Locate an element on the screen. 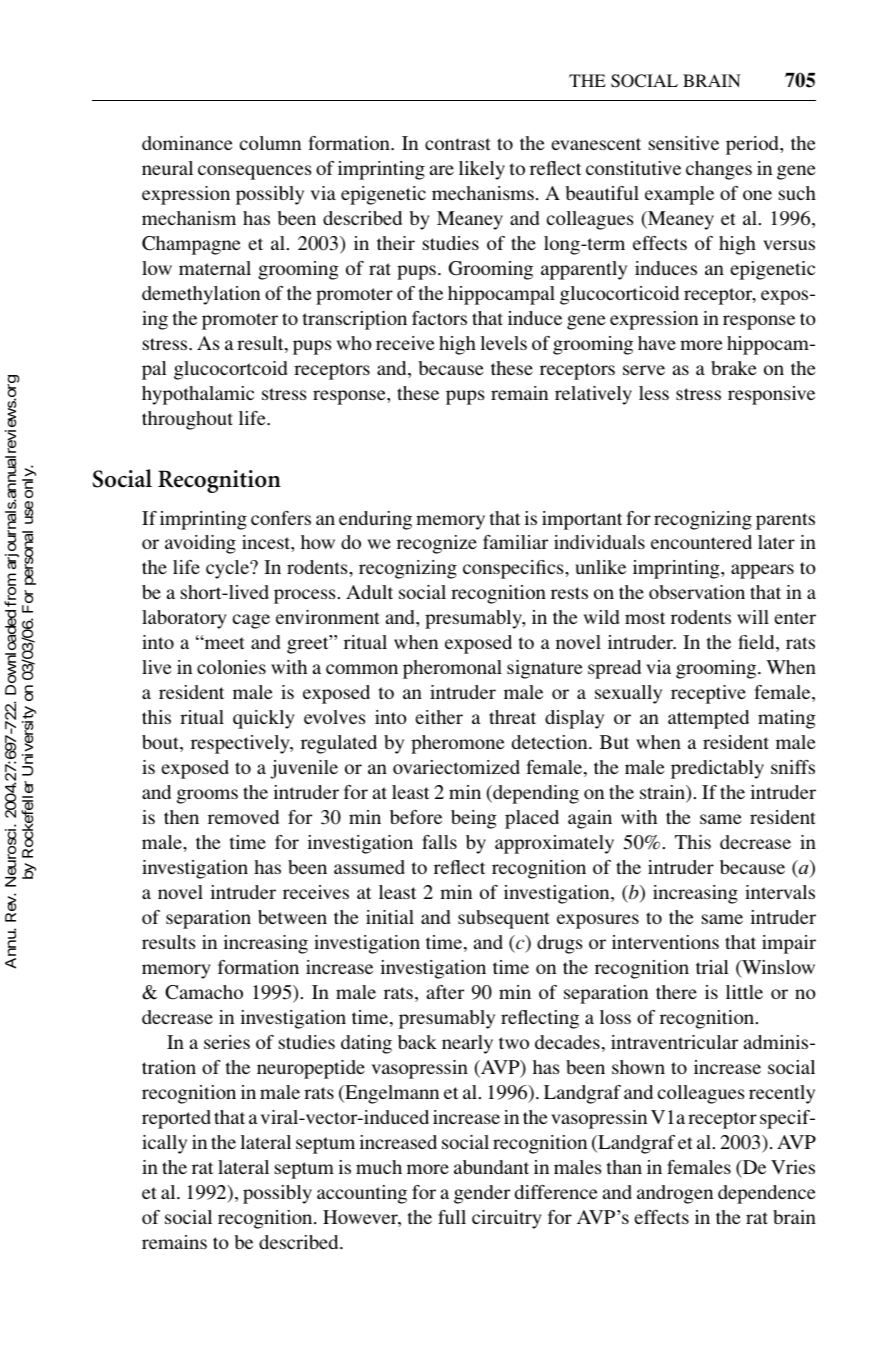  familiar is located at coordinates (515, 542).
